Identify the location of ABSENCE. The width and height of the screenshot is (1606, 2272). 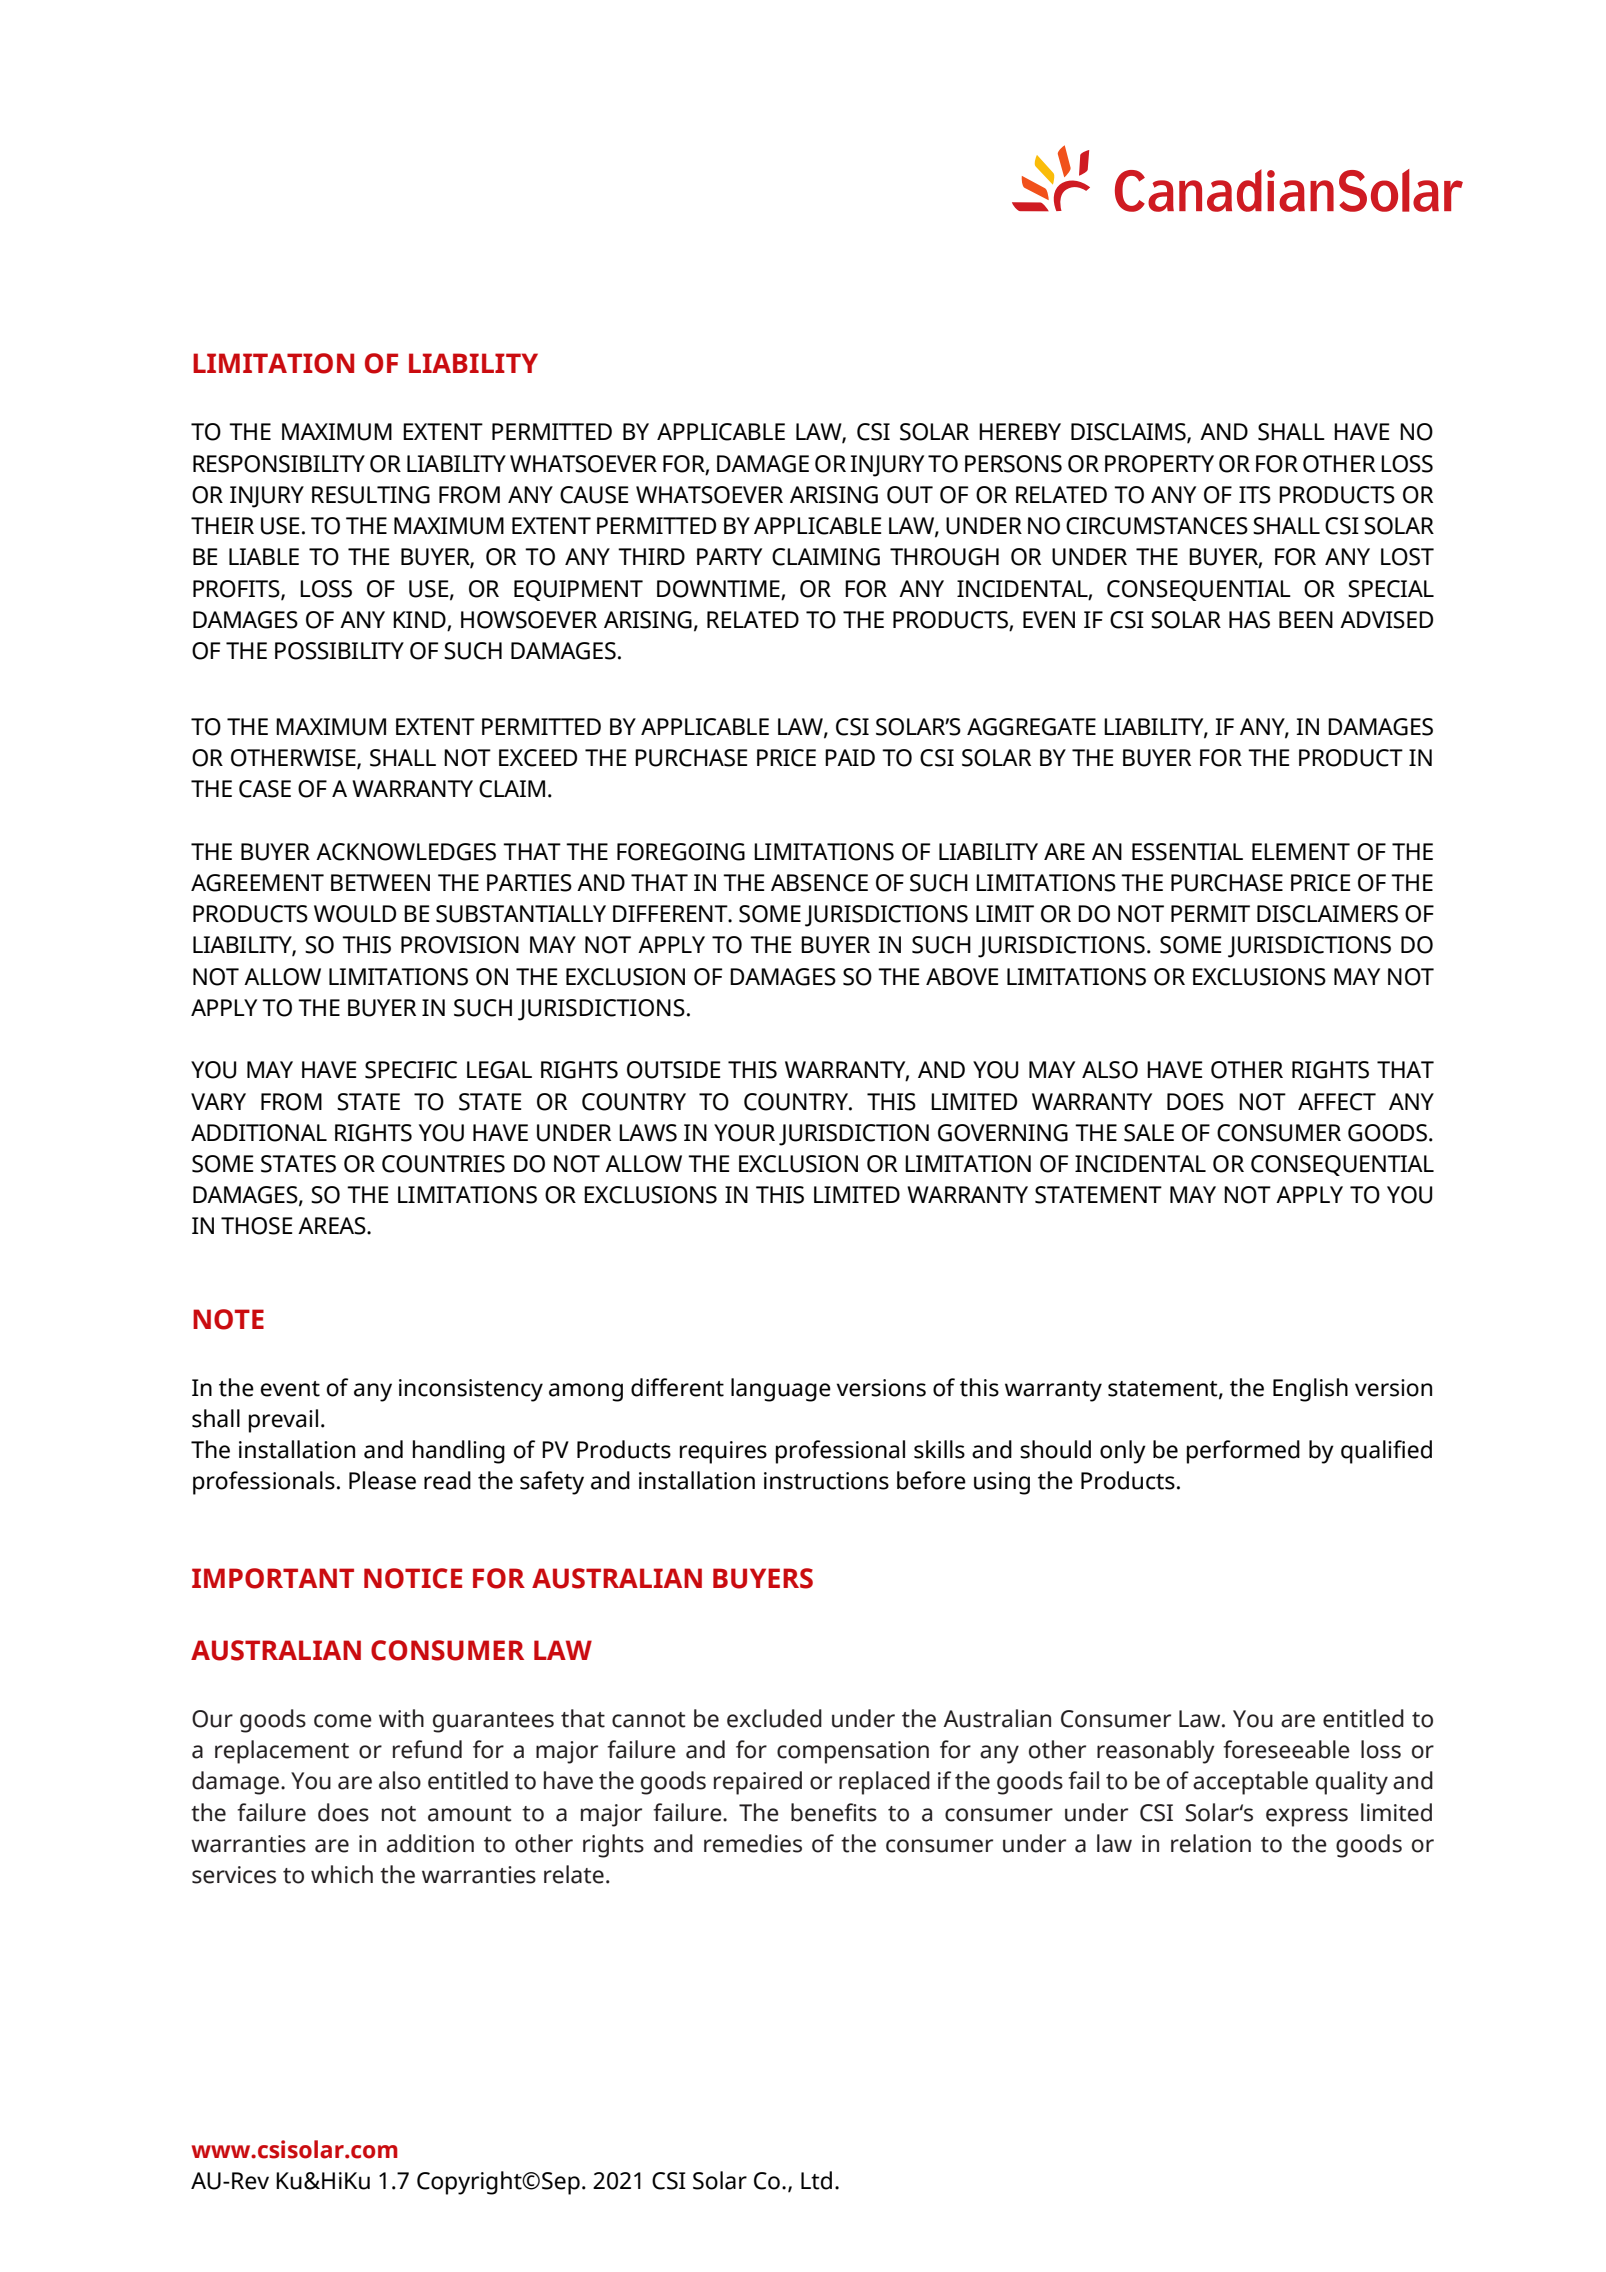
(819, 883).
